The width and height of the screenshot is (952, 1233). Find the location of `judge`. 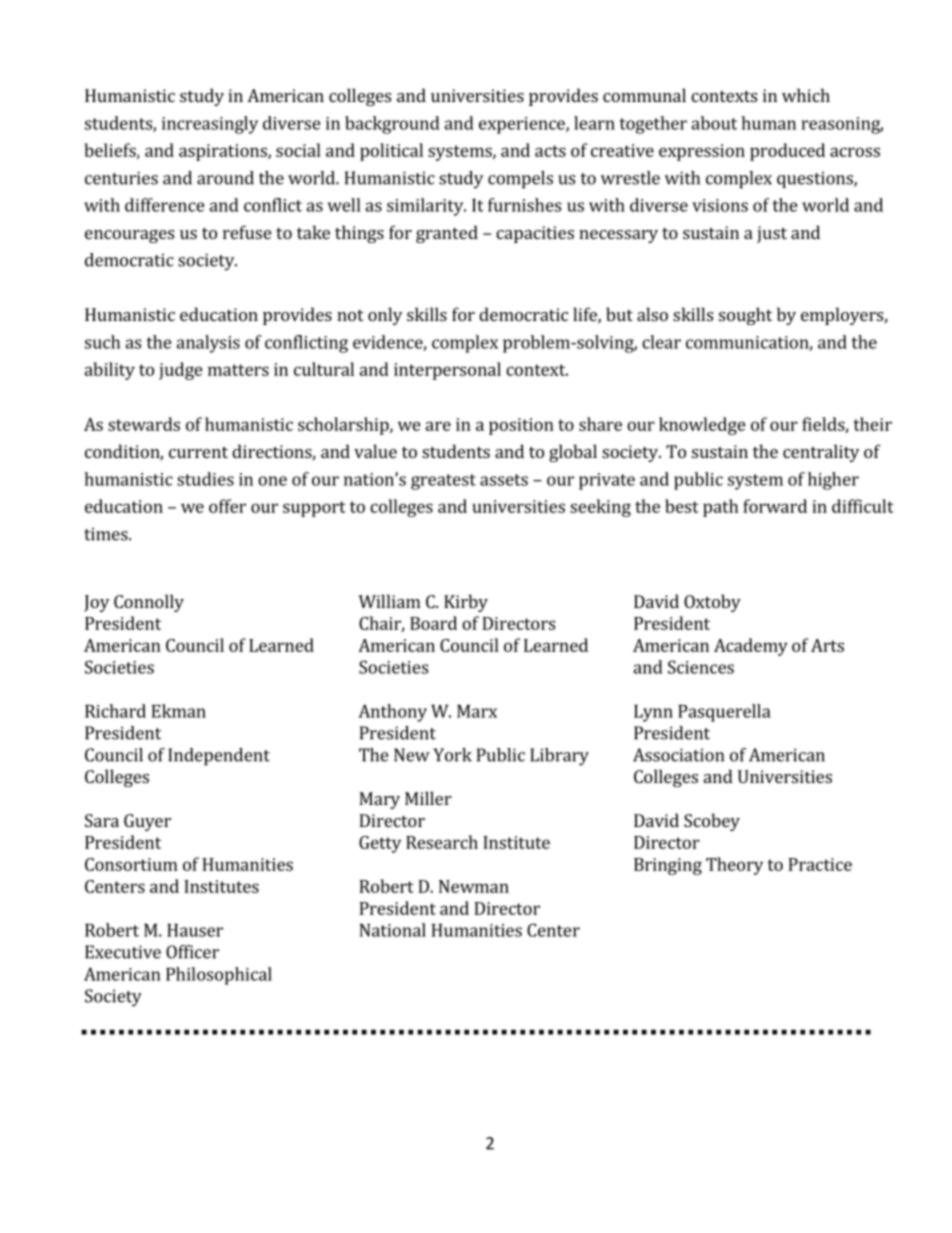

judge is located at coordinates (181, 371).
